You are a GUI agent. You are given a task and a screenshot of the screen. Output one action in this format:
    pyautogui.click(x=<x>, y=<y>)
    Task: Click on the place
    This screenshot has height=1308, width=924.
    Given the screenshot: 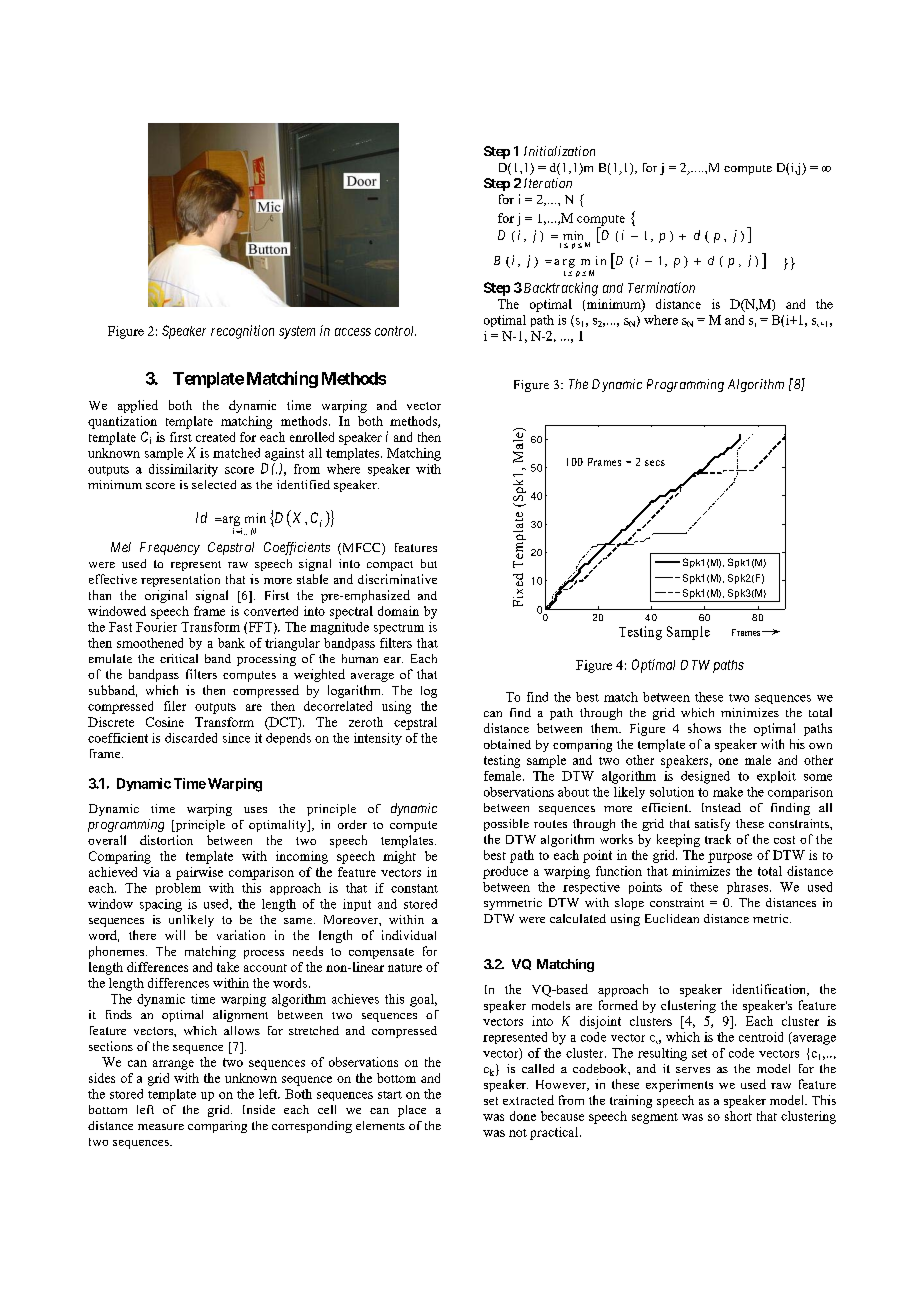 What is the action you would take?
    pyautogui.click(x=412, y=1111)
